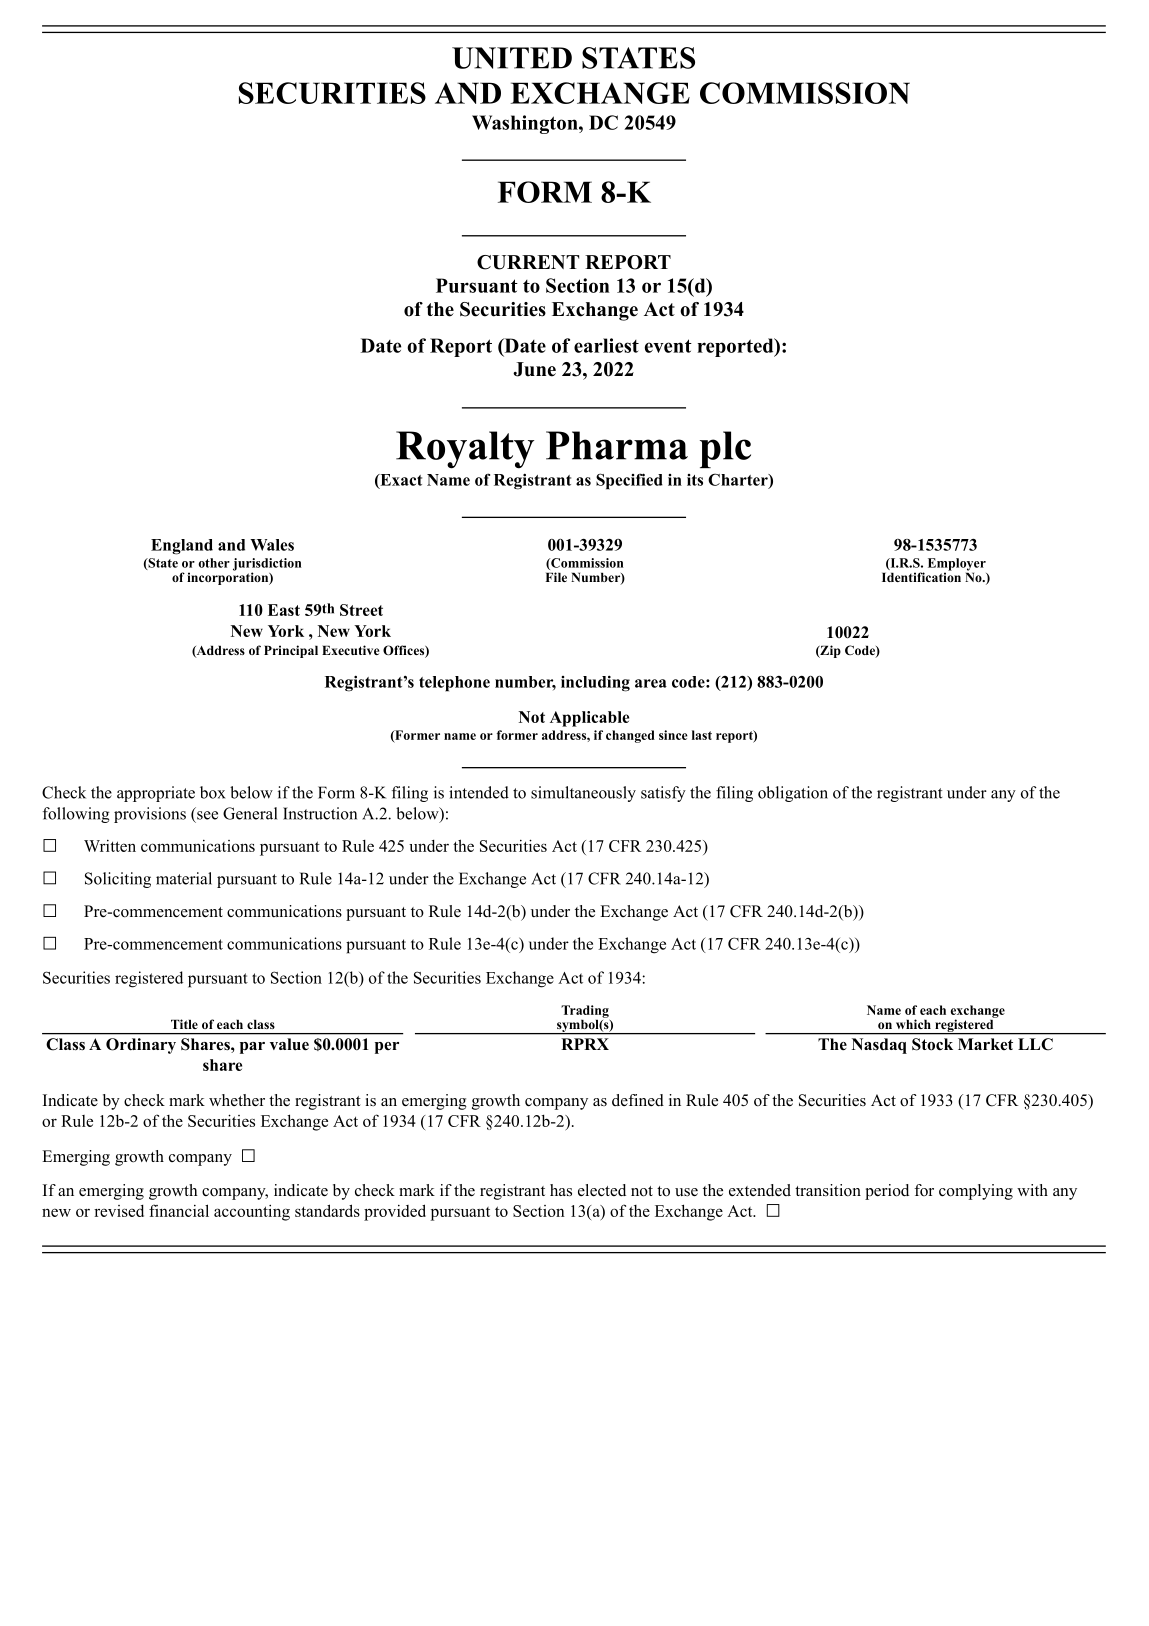 The width and height of the document is (1149, 1626). What do you see at coordinates (528, 262) in the document?
I see `CURRENT` at bounding box center [528, 262].
